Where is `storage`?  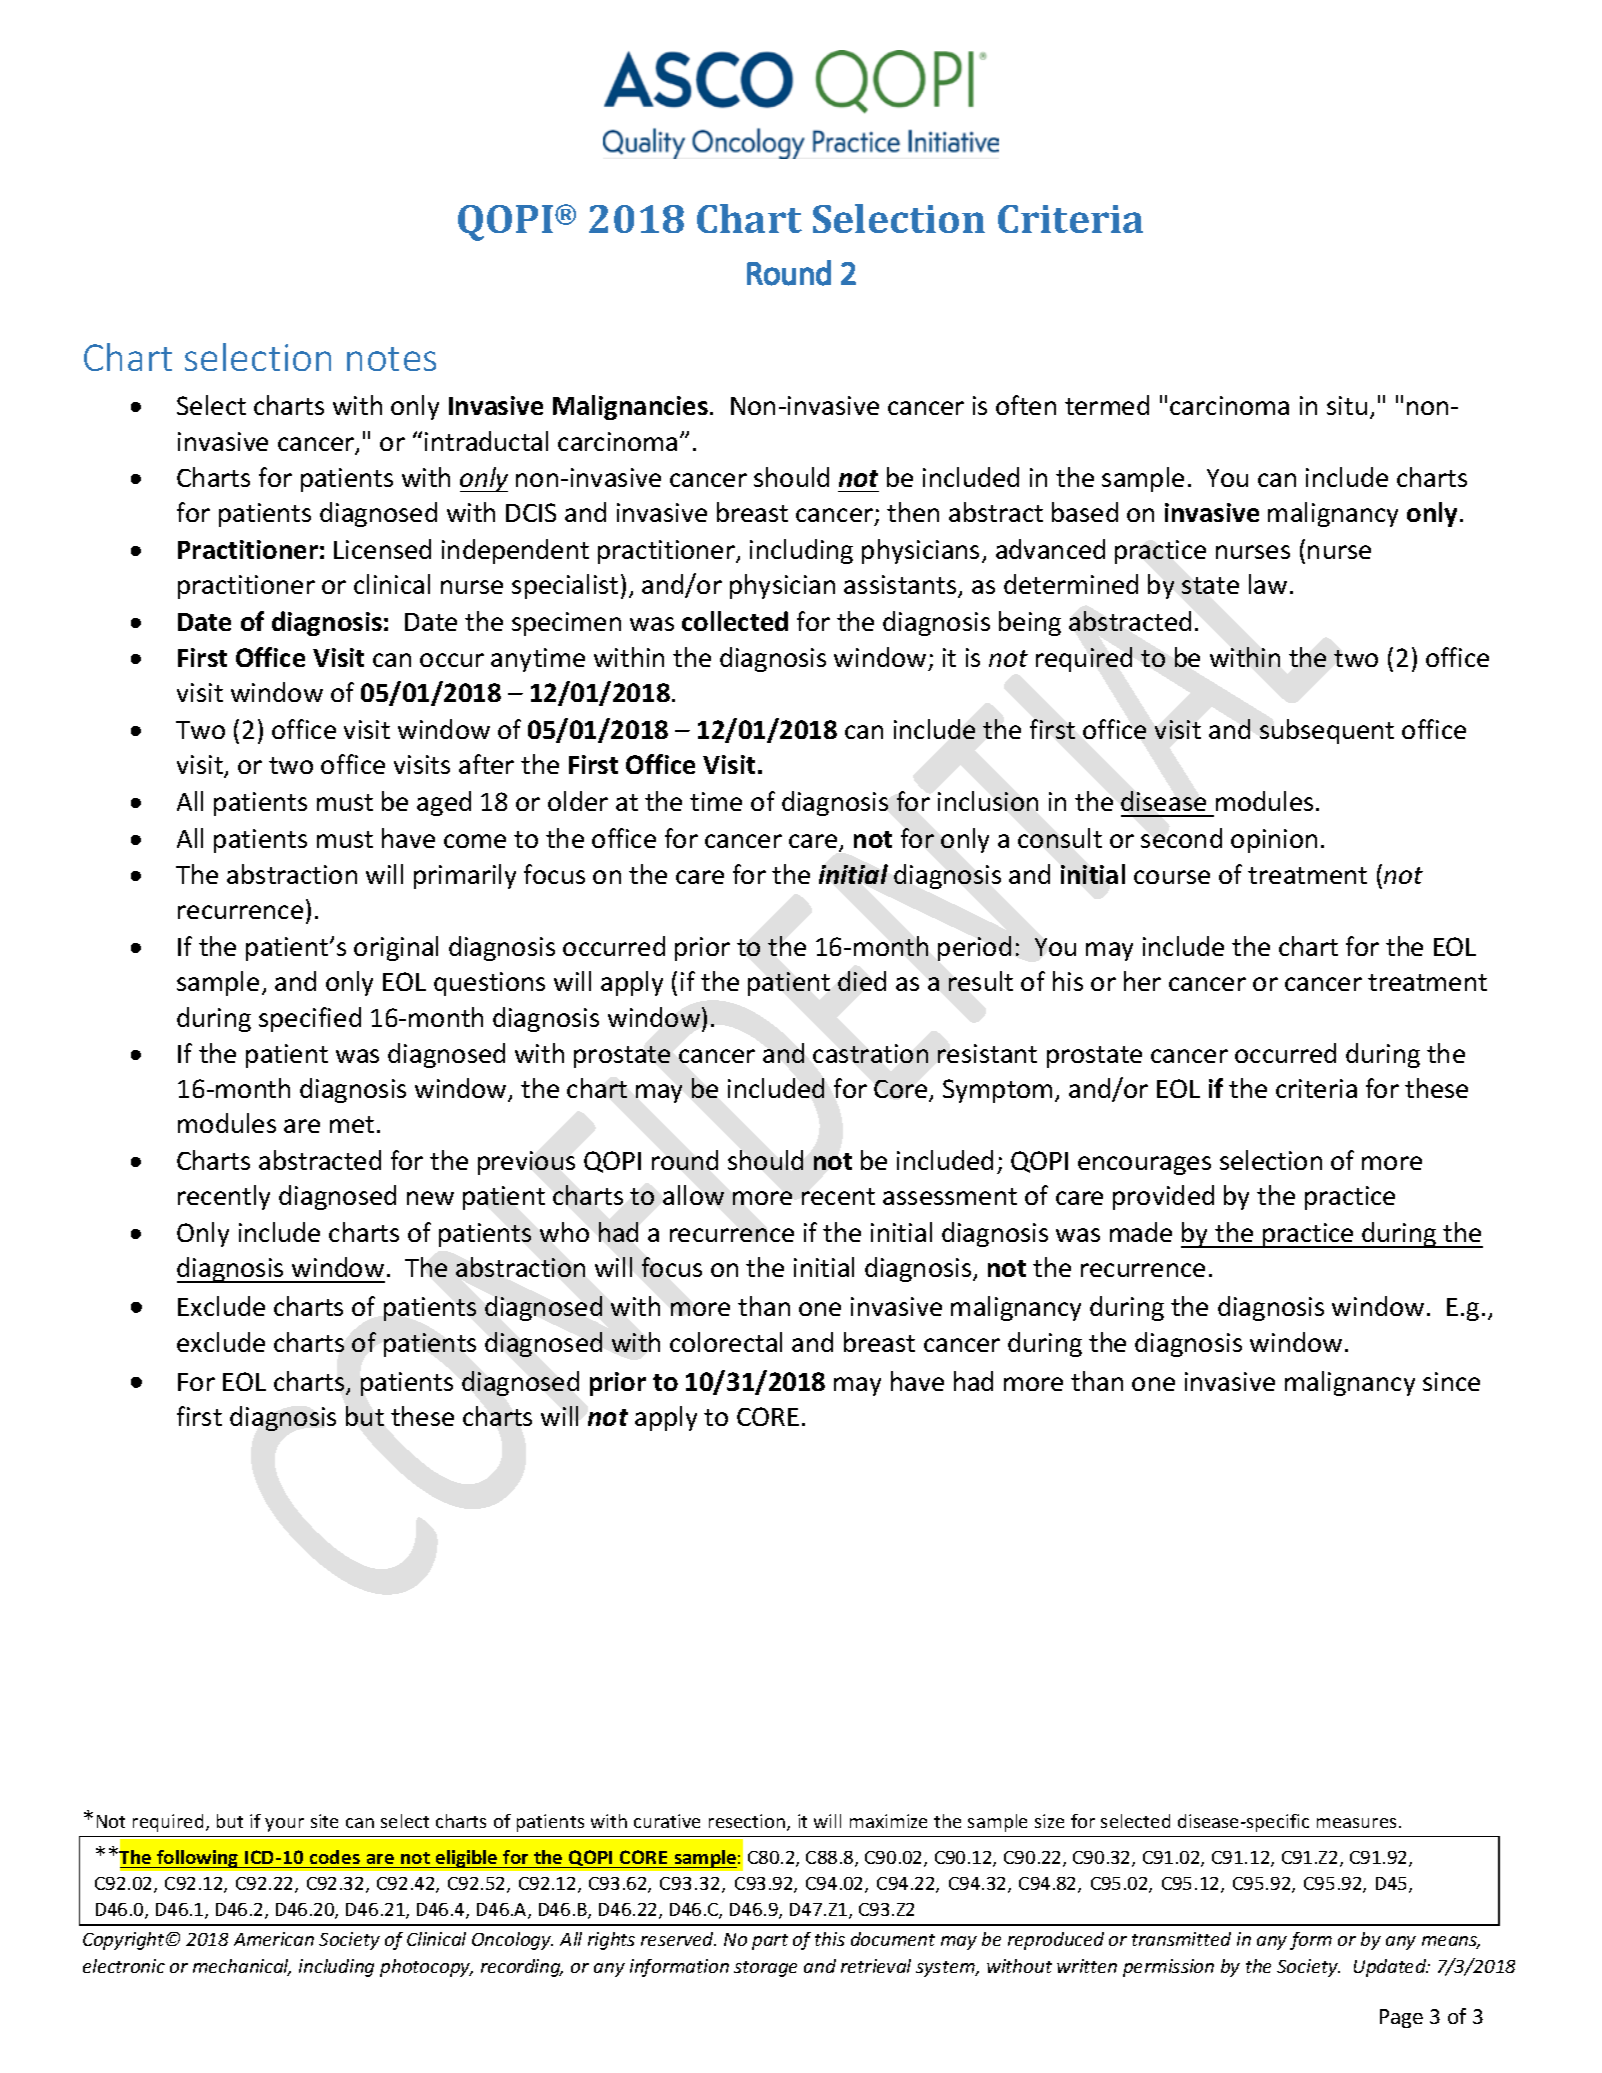
storage is located at coordinates (765, 1969).
